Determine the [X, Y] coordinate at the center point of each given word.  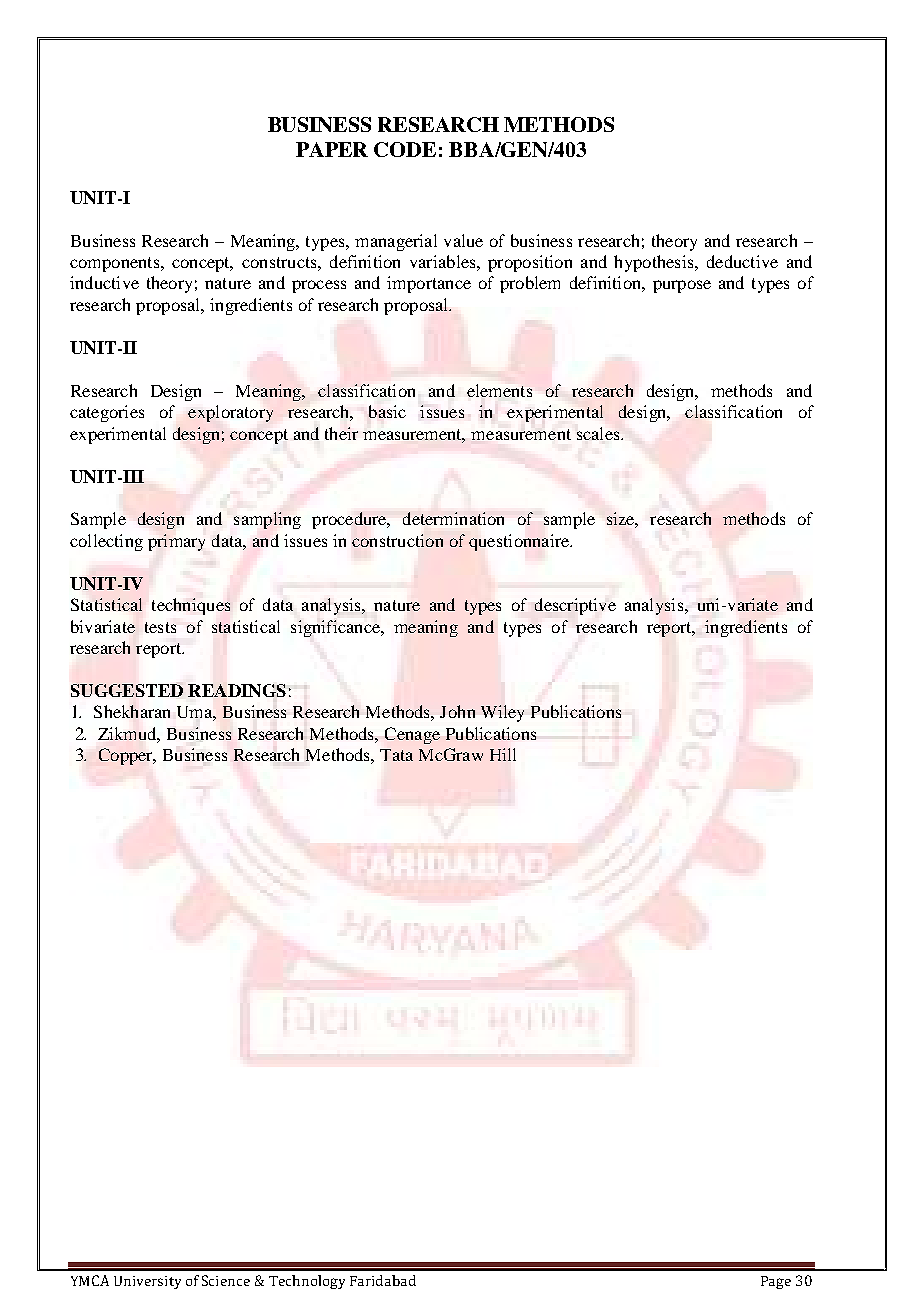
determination [453, 518]
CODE [405, 149]
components [116, 264]
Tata [396, 755]
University [147, 1282]
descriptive [575, 606]
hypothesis [655, 263]
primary [176, 542]
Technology [307, 1282]
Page [776, 1282]
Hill [503, 754]
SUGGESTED [127, 690]
